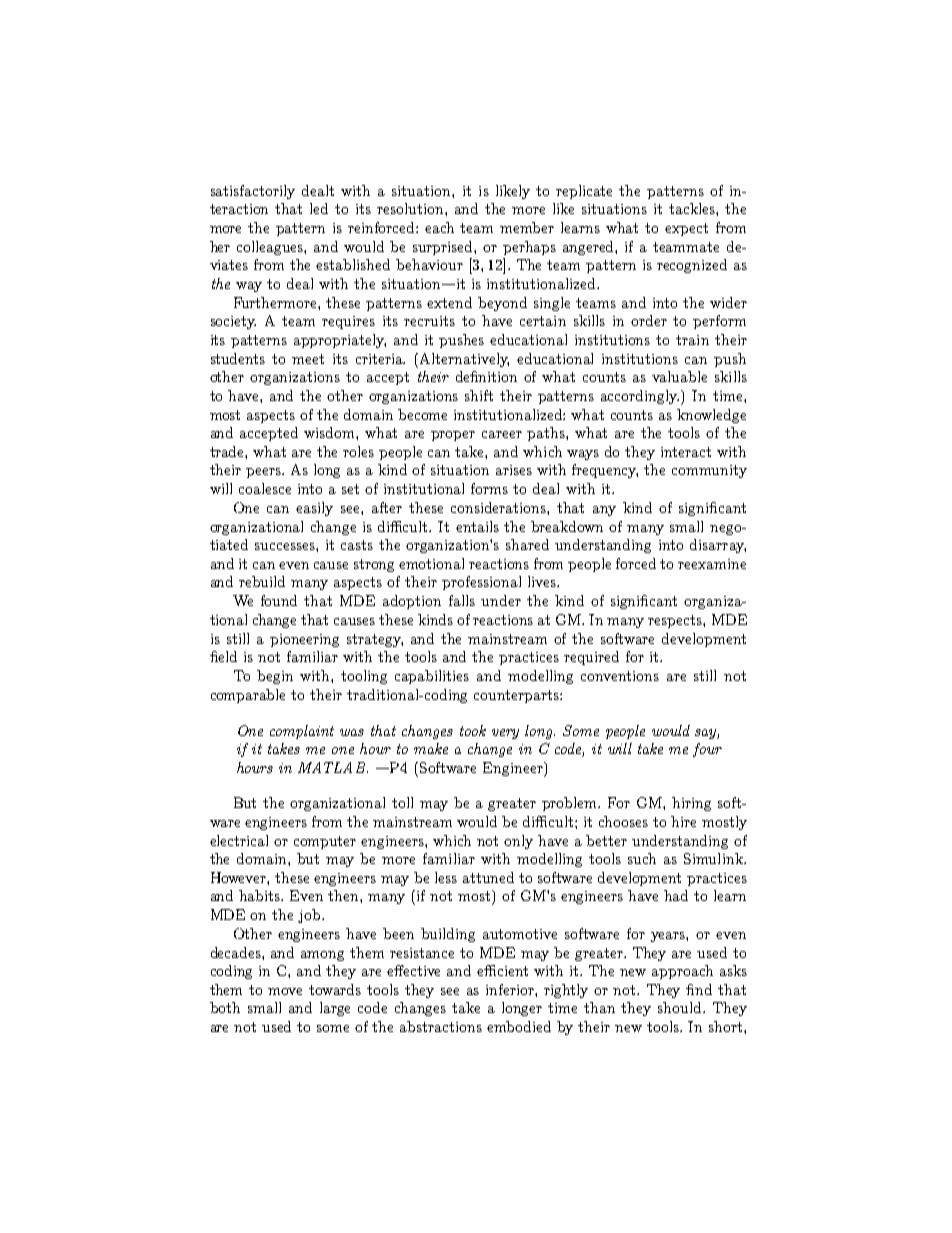  I want to click on satisfactorily, so click(253, 192).
